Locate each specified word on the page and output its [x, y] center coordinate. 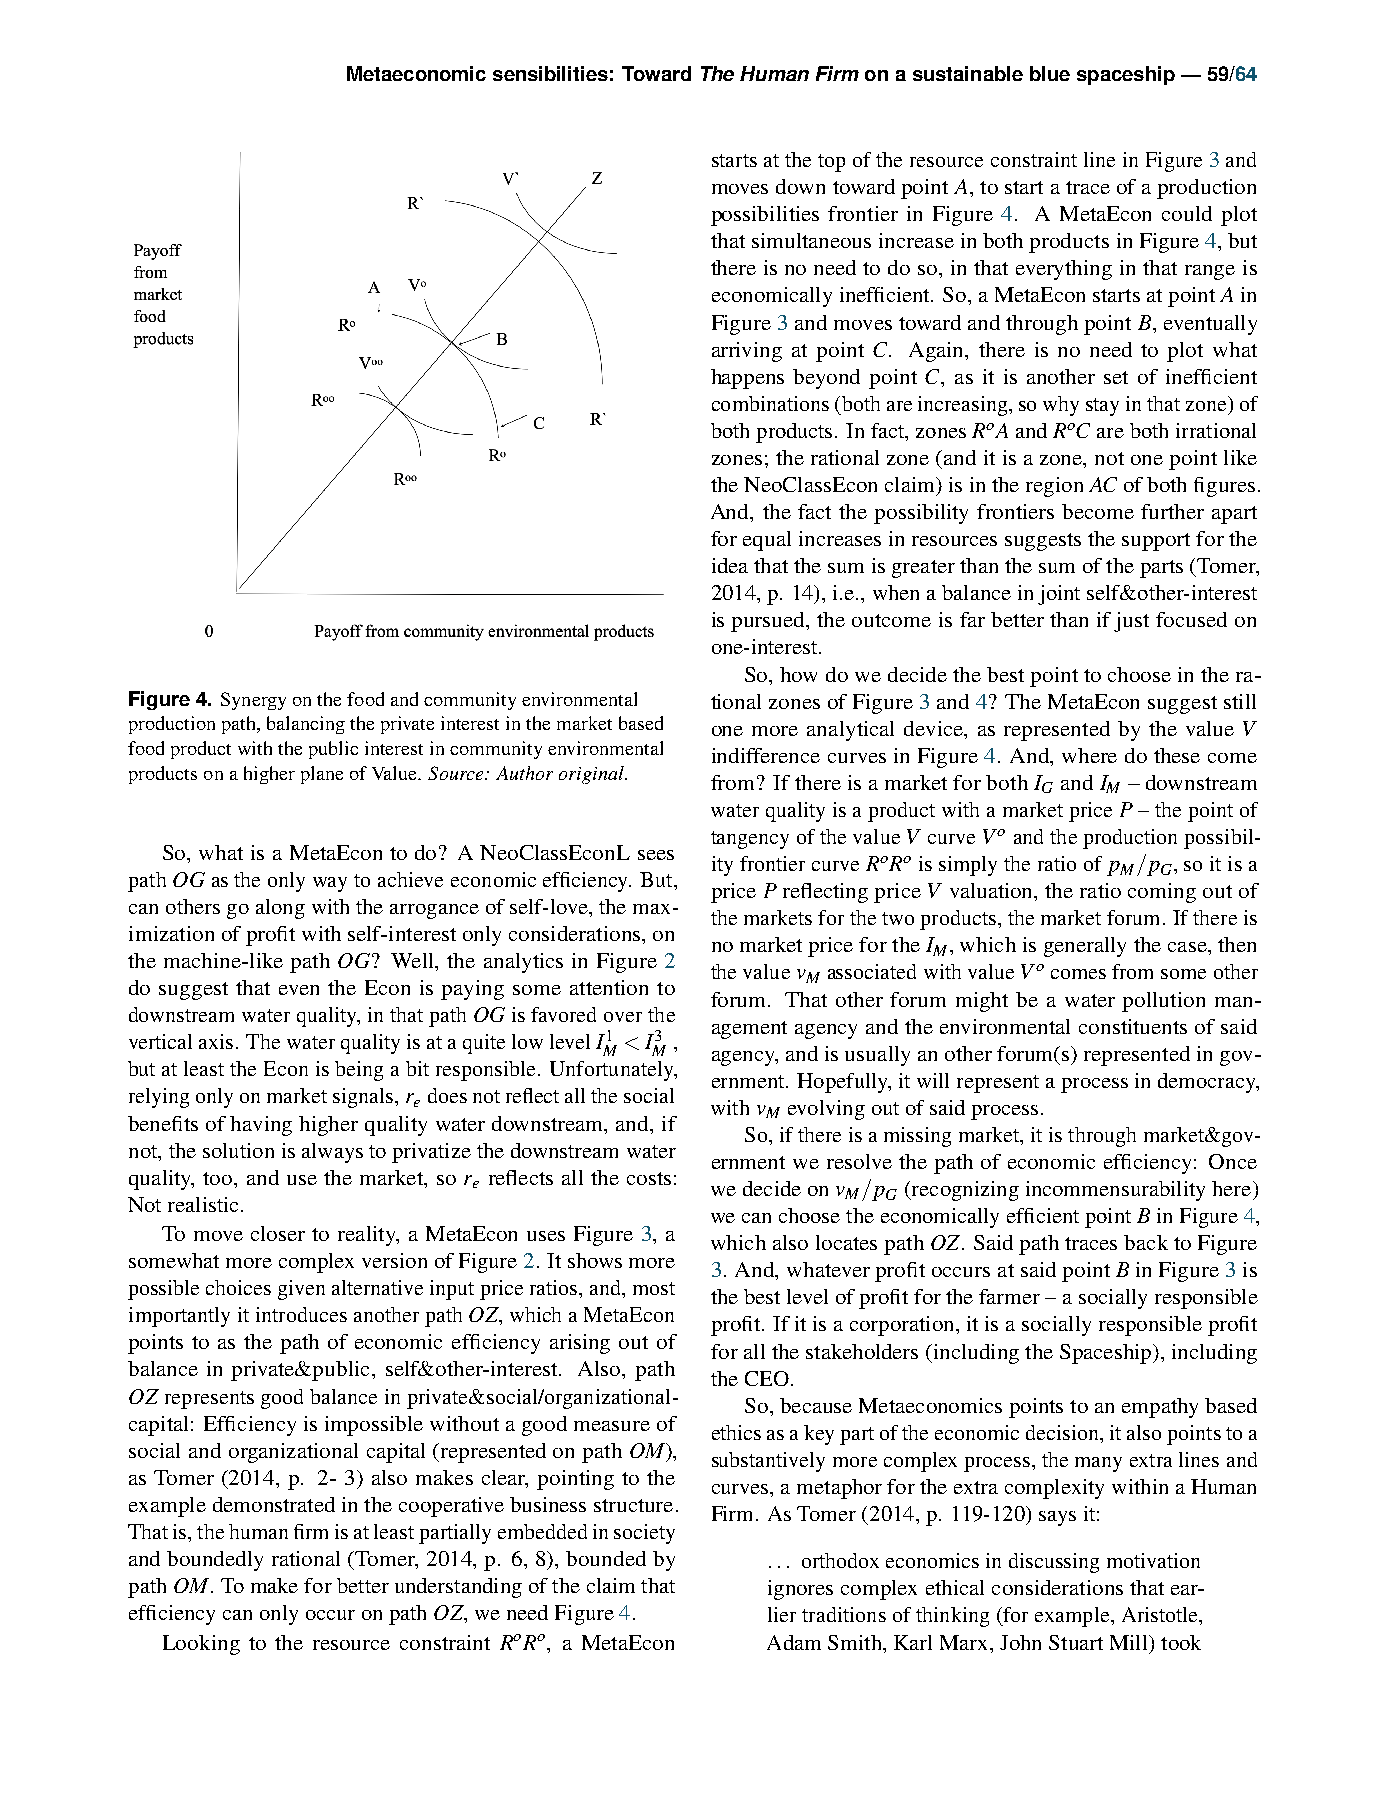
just [1131, 622]
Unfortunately [613, 1071]
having [261, 1126]
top [831, 163]
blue [1050, 73]
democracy [1208, 1083]
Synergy [253, 701]
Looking [201, 1645]
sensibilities [550, 73]
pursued [769, 622]
